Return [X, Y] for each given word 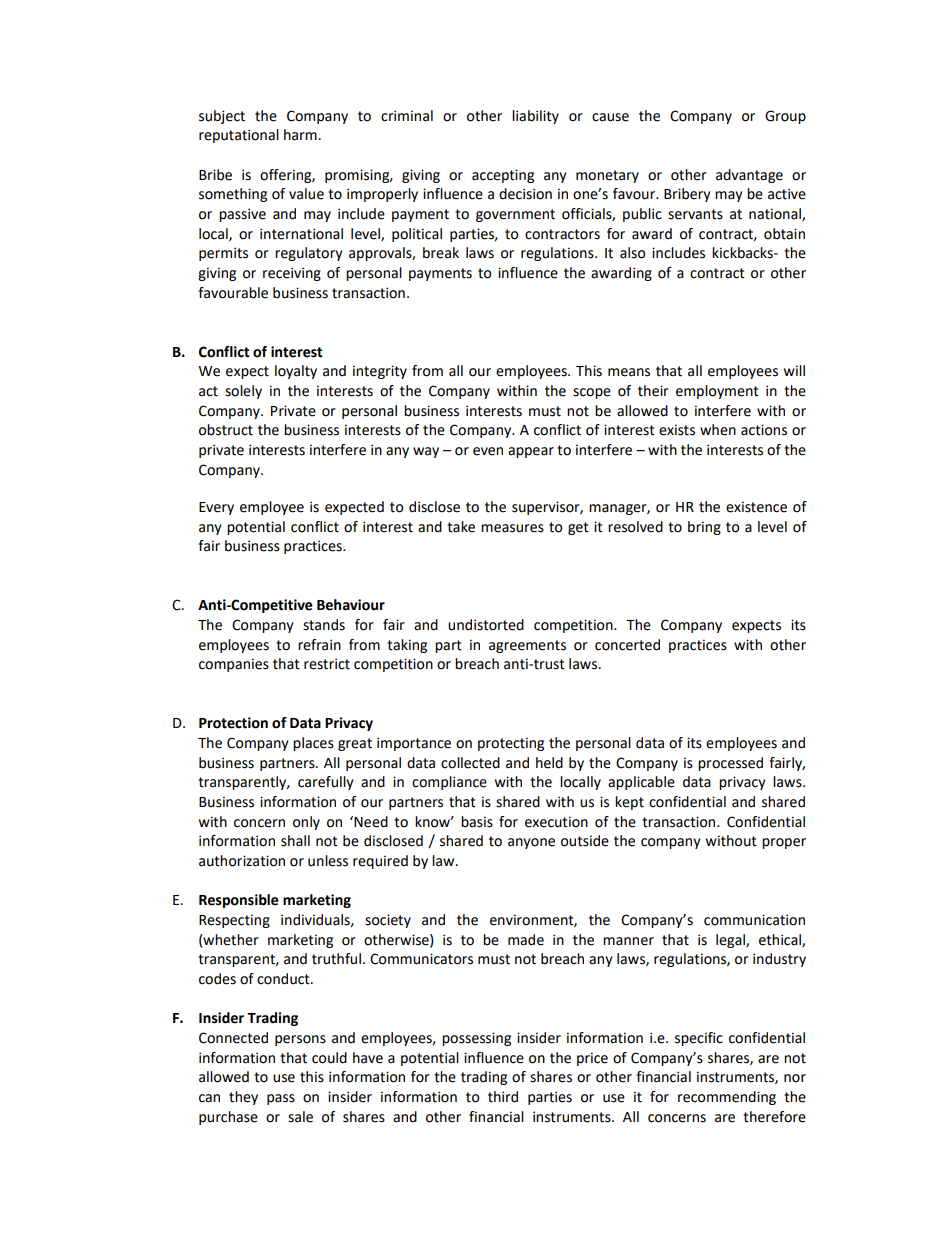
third [503, 1097]
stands [324, 625]
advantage [749, 176]
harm [300, 135]
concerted [627, 645]
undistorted [486, 625]
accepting [503, 176]
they [243, 1098]
